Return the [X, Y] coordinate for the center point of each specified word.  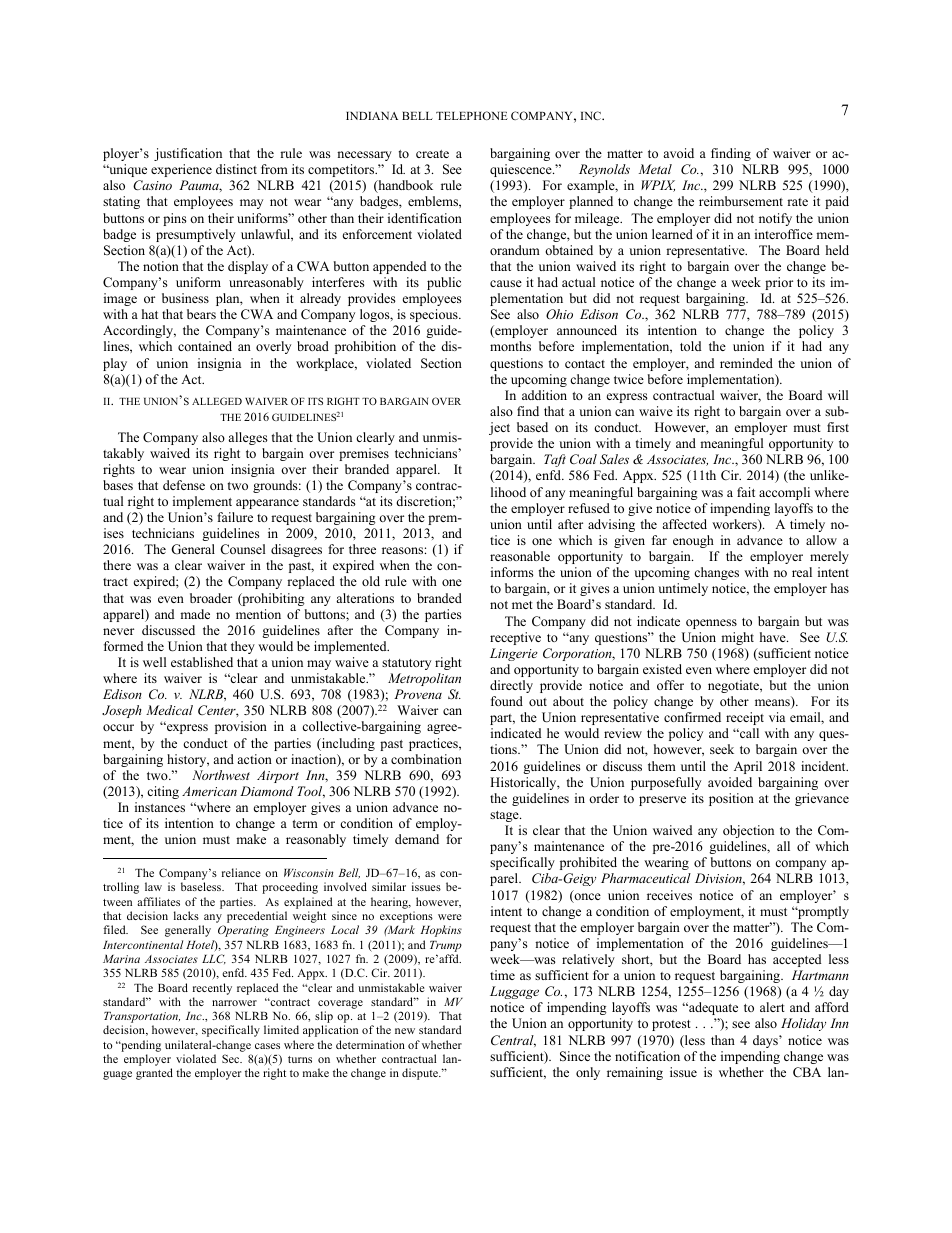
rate [797, 202]
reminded [746, 363]
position [731, 799]
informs [512, 572]
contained [205, 346]
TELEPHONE [472, 115]
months [510, 346]
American [209, 791]
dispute [421, 1074]
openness [711, 624]
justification [188, 154]
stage [505, 816]
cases [267, 1046]
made [195, 614]
